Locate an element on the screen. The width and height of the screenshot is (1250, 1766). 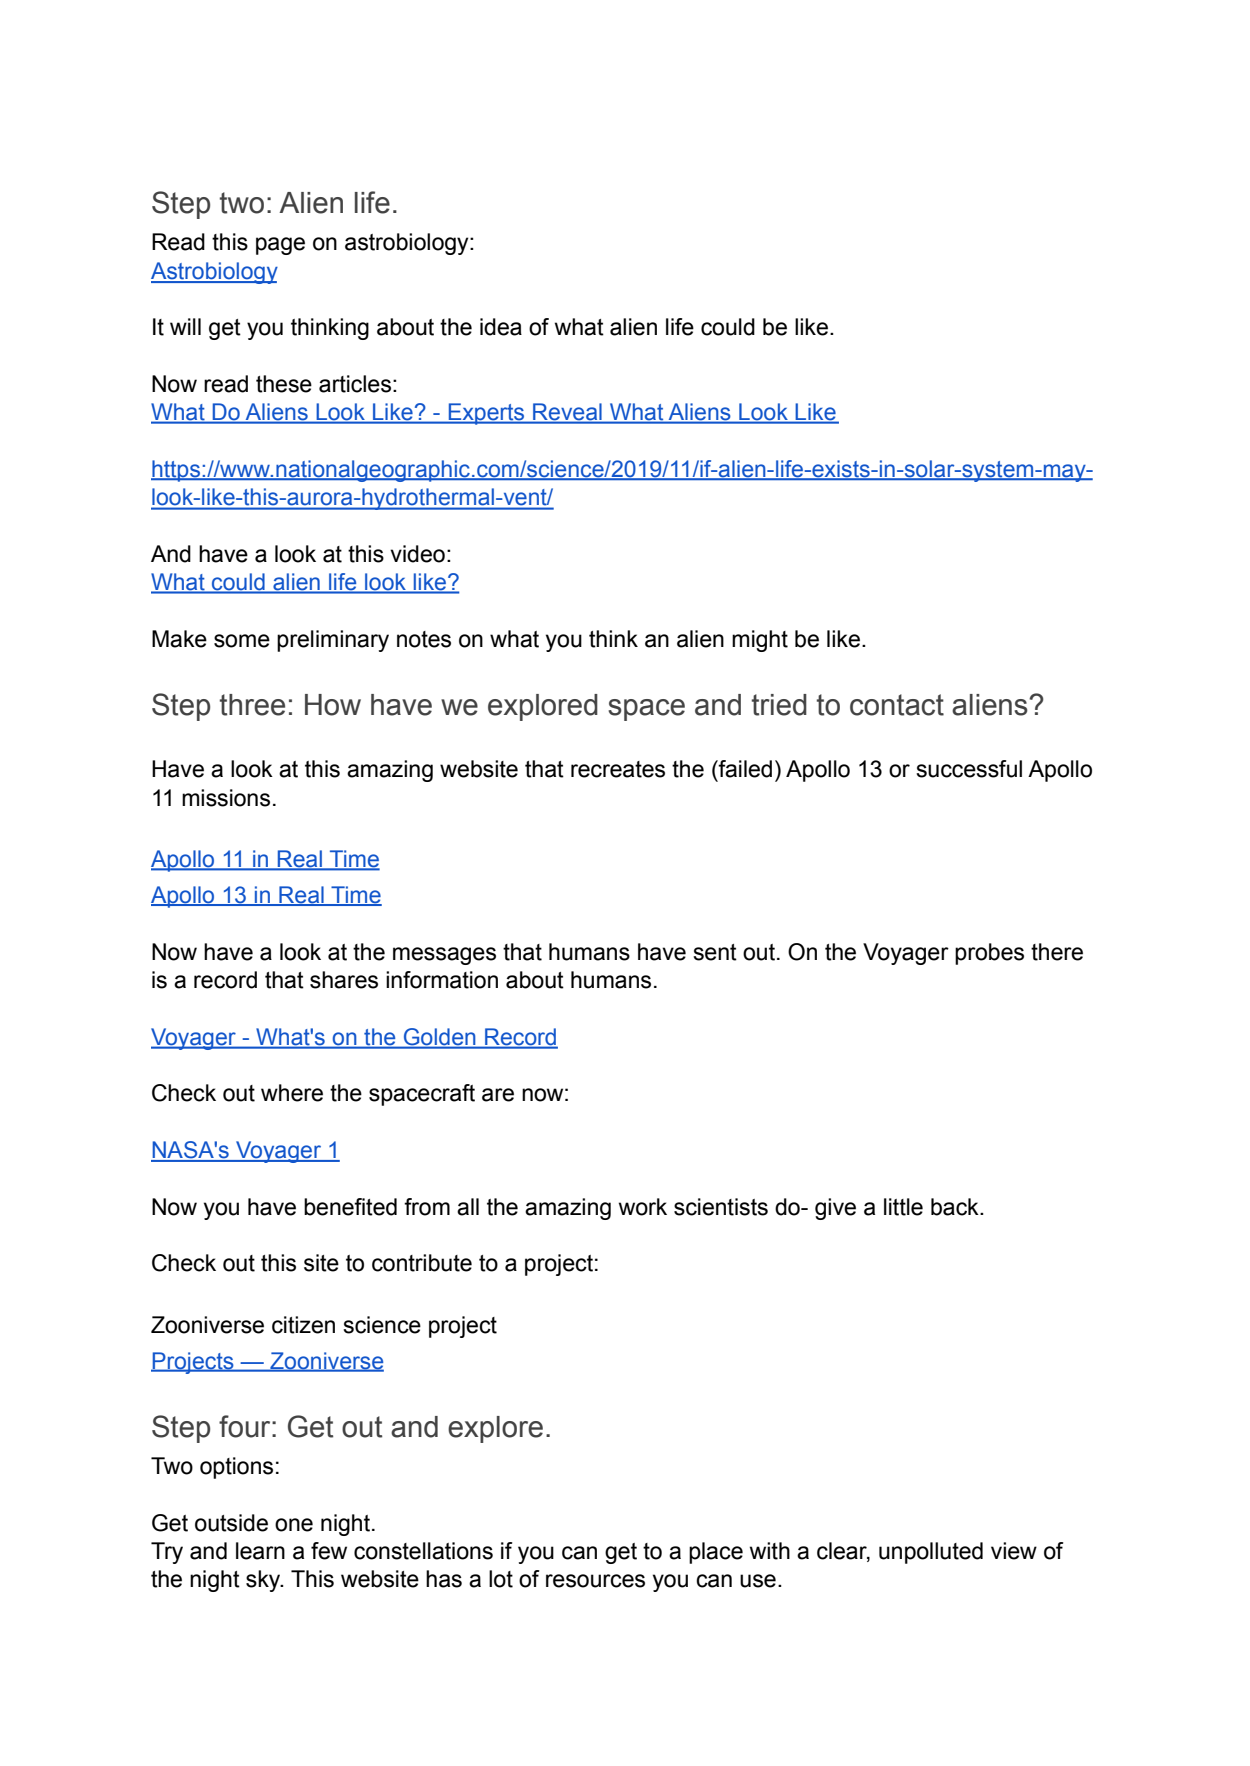
work is located at coordinates (643, 1207).
